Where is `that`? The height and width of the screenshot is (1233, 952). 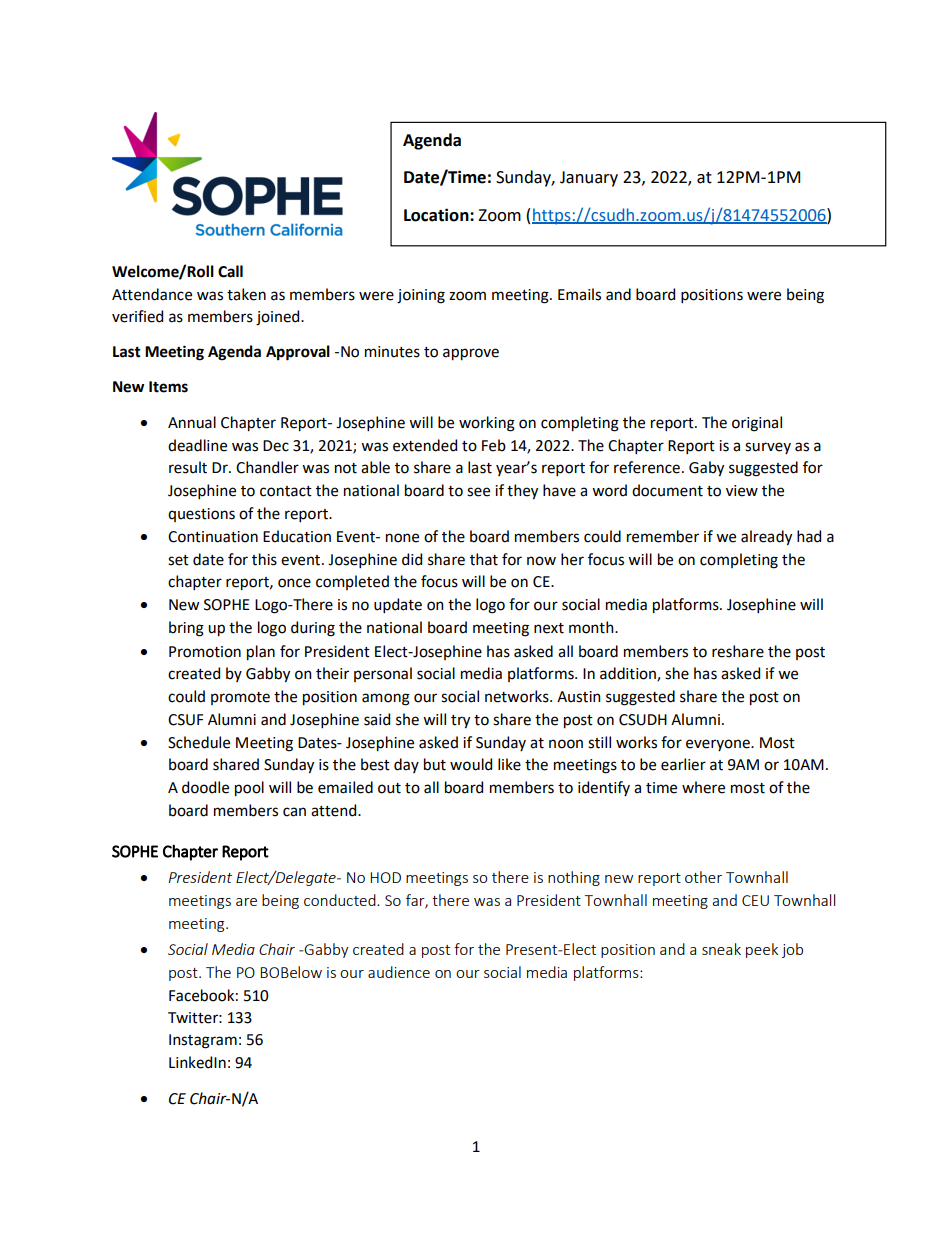 that is located at coordinates (484, 559).
